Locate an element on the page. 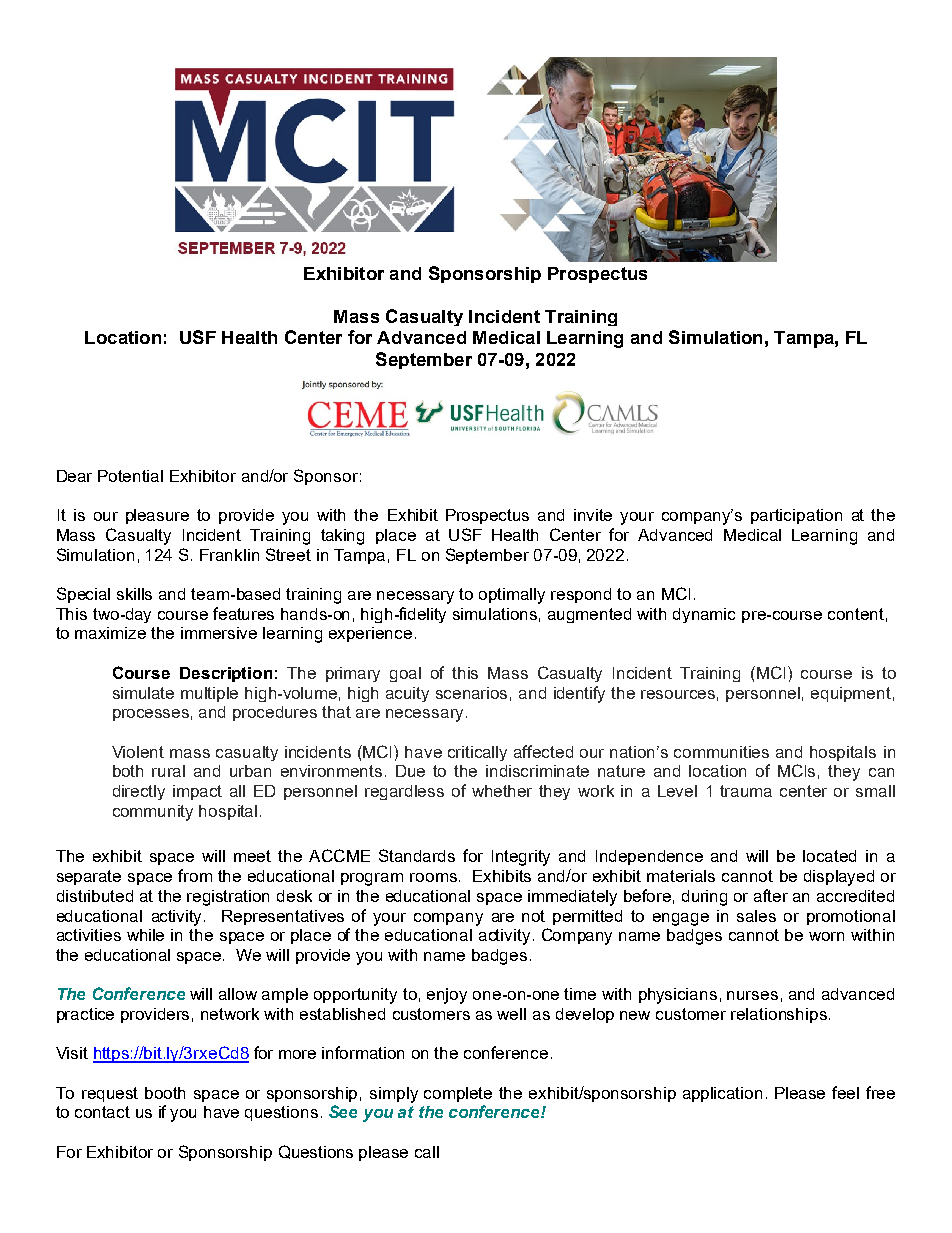 This page has height=1233, width=952. invite is located at coordinates (593, 515).
